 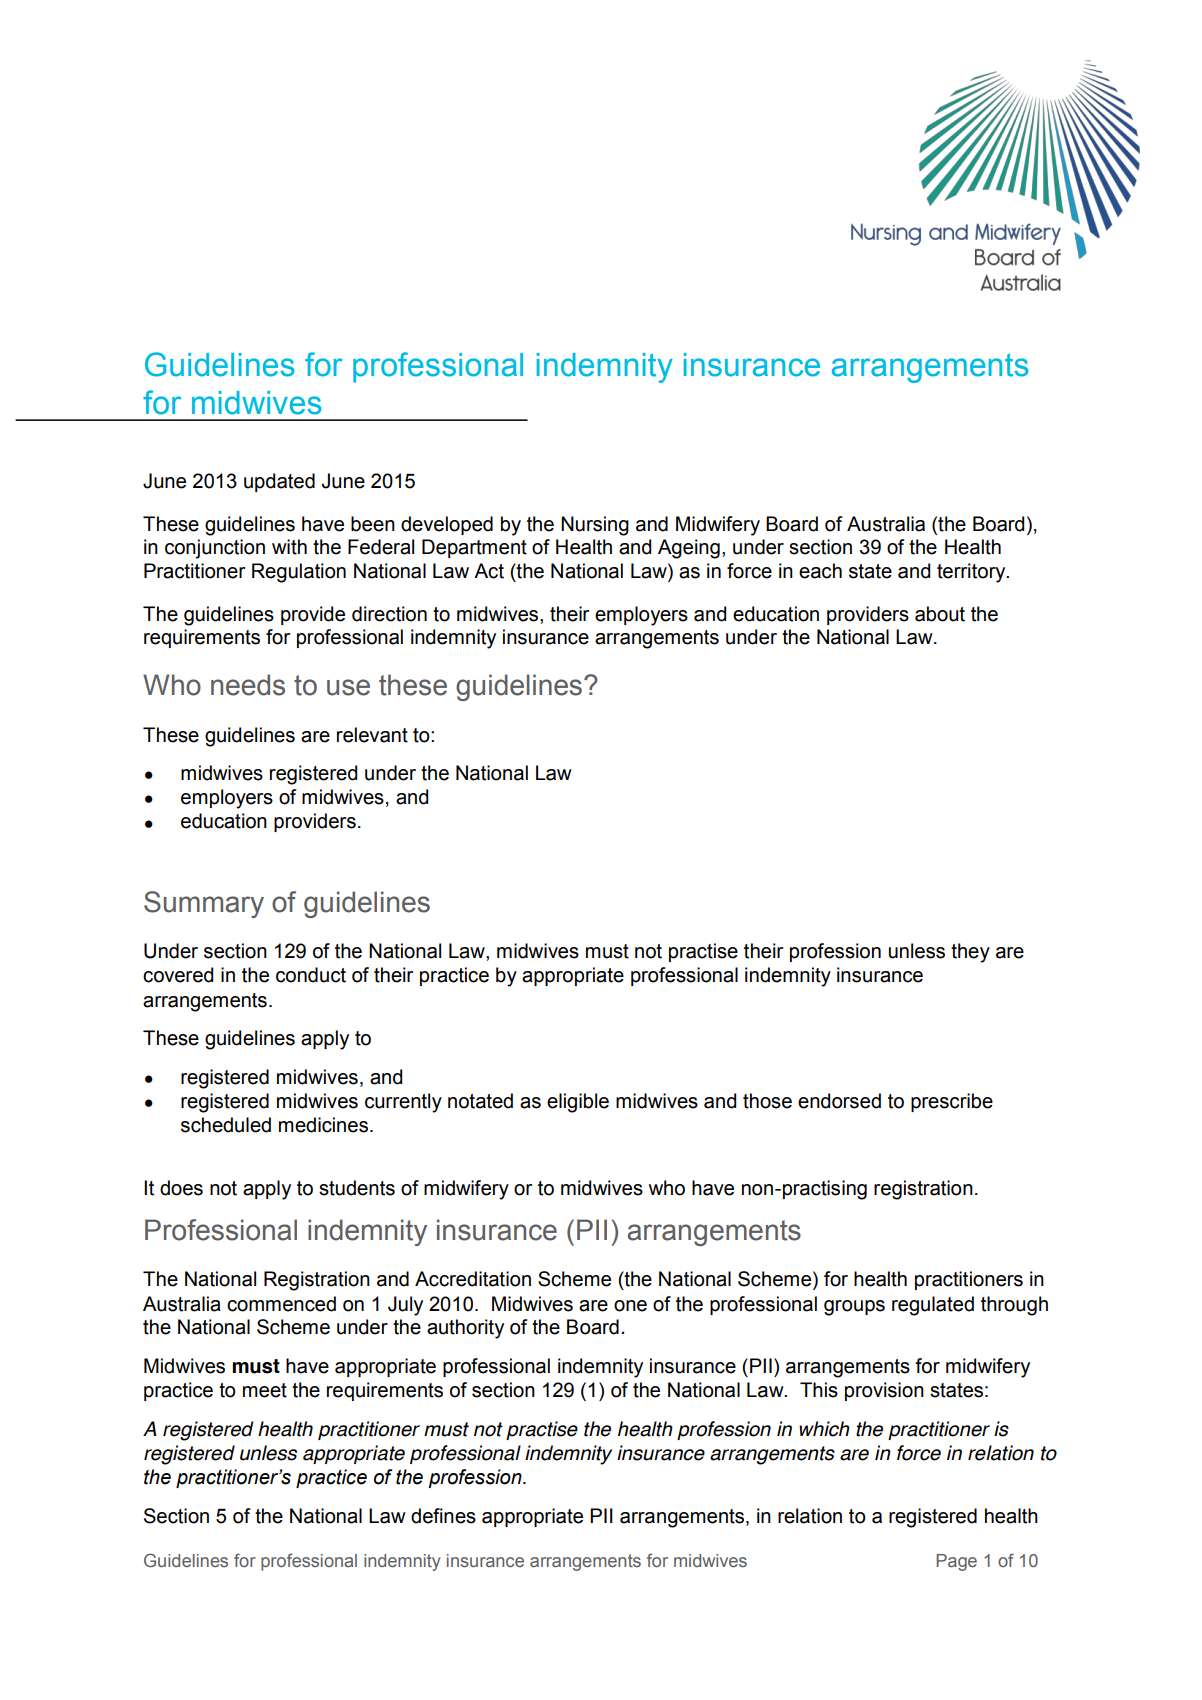 What do you see at coordinates (972, 573) in the screenshot?
I see `territory` at bounding box center [972, 573].
